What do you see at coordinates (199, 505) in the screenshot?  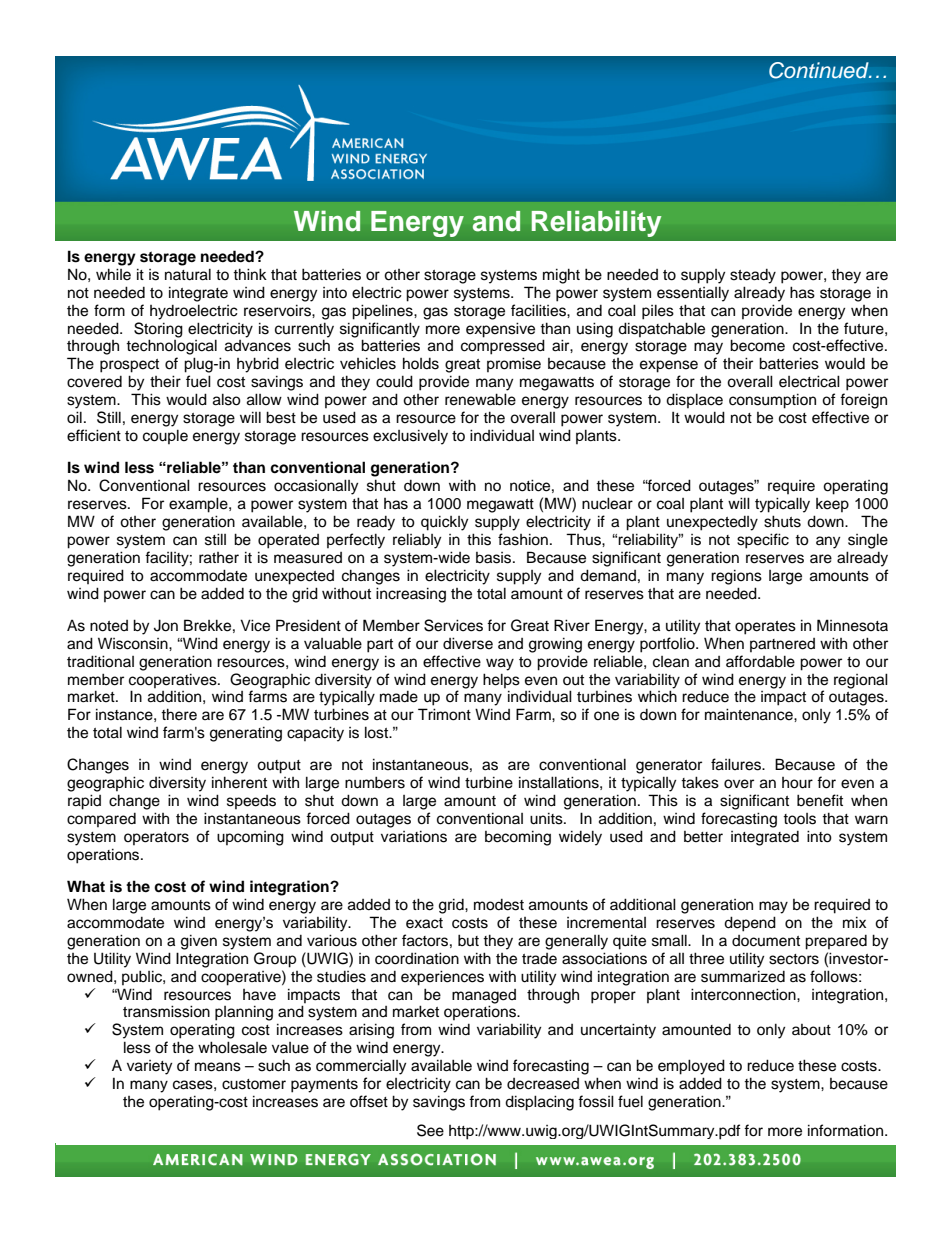 I see `example` at bounding box center [199, 505].
